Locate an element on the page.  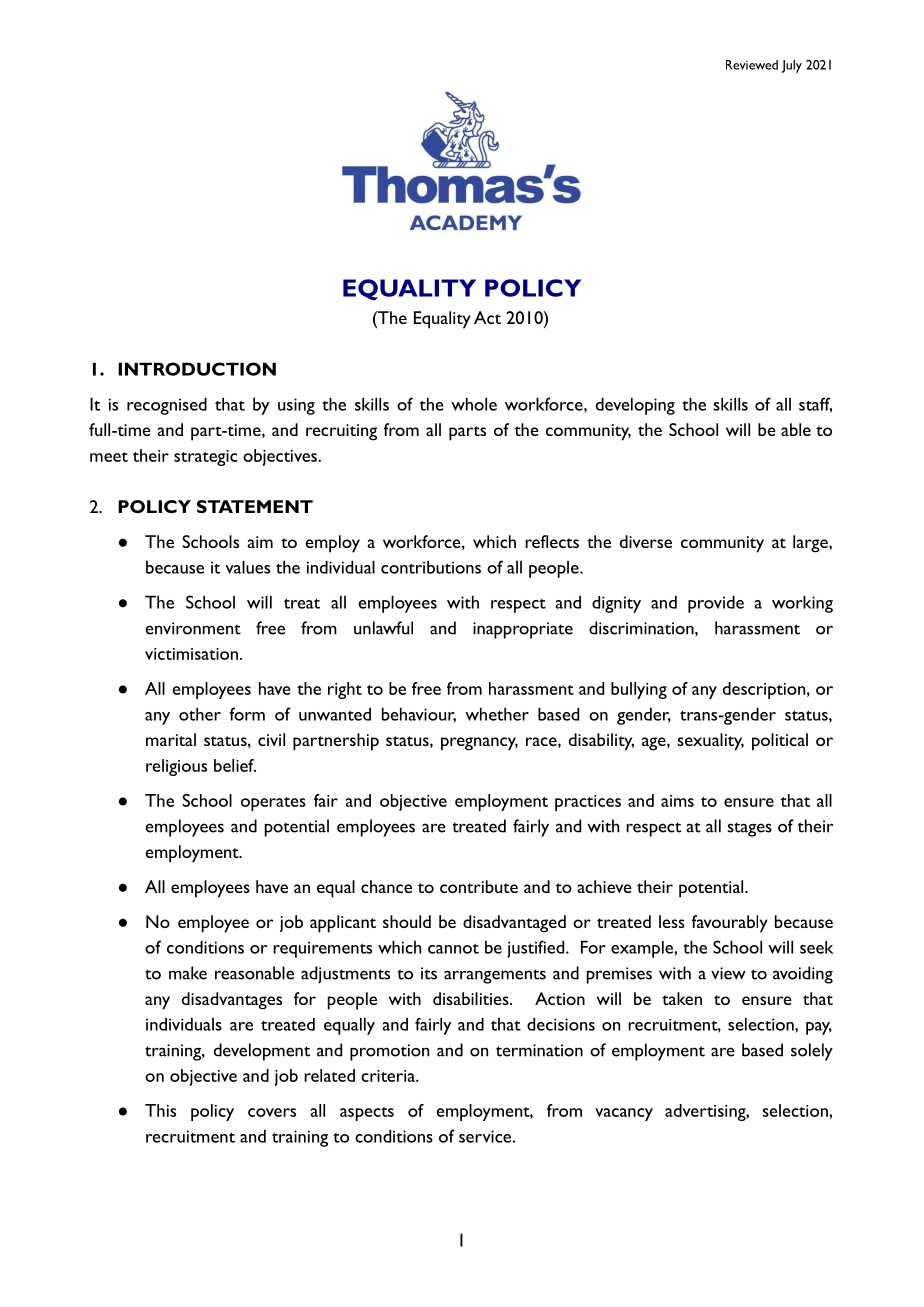
July is located at coordinates (792, 66).
